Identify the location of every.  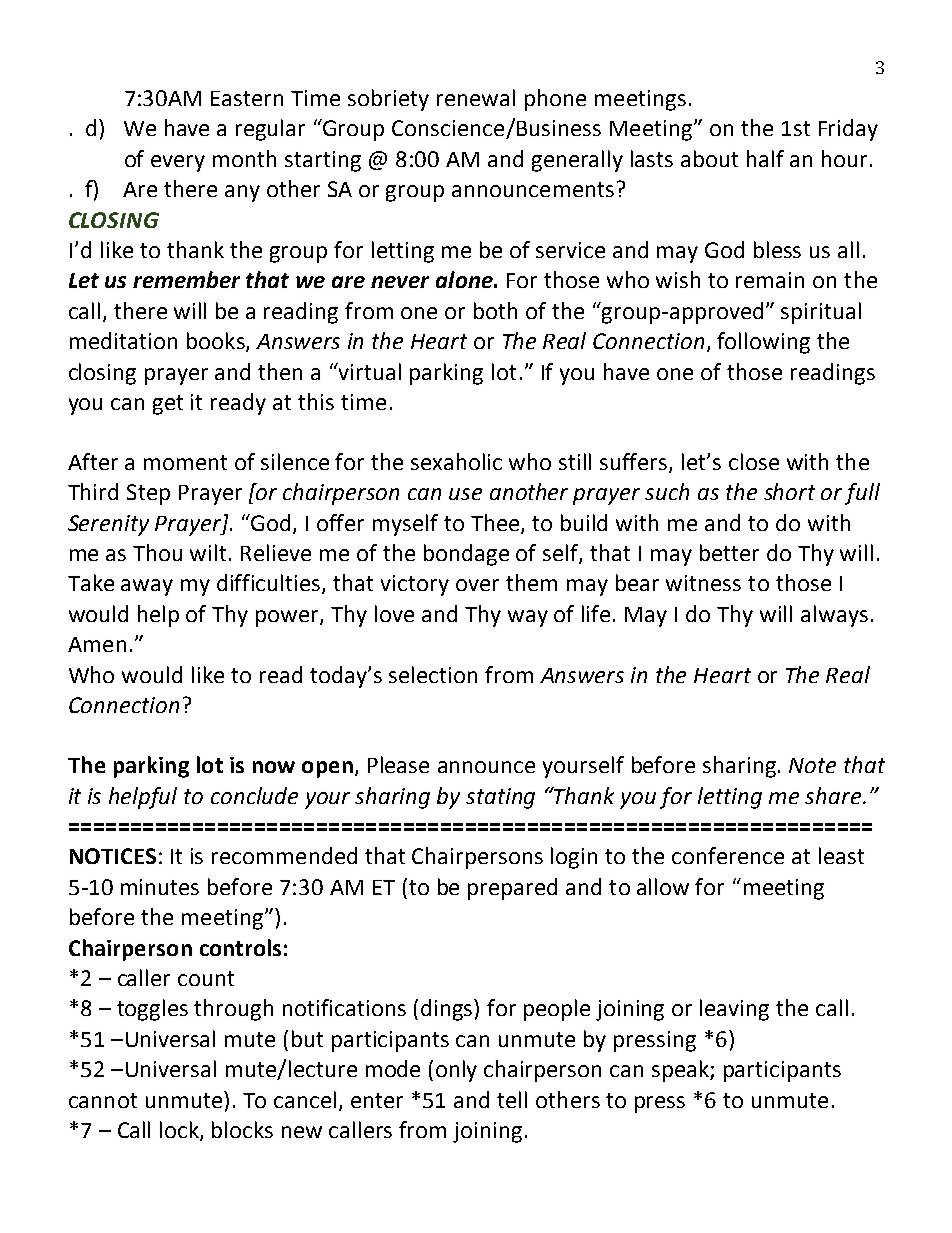
(178, 163).
